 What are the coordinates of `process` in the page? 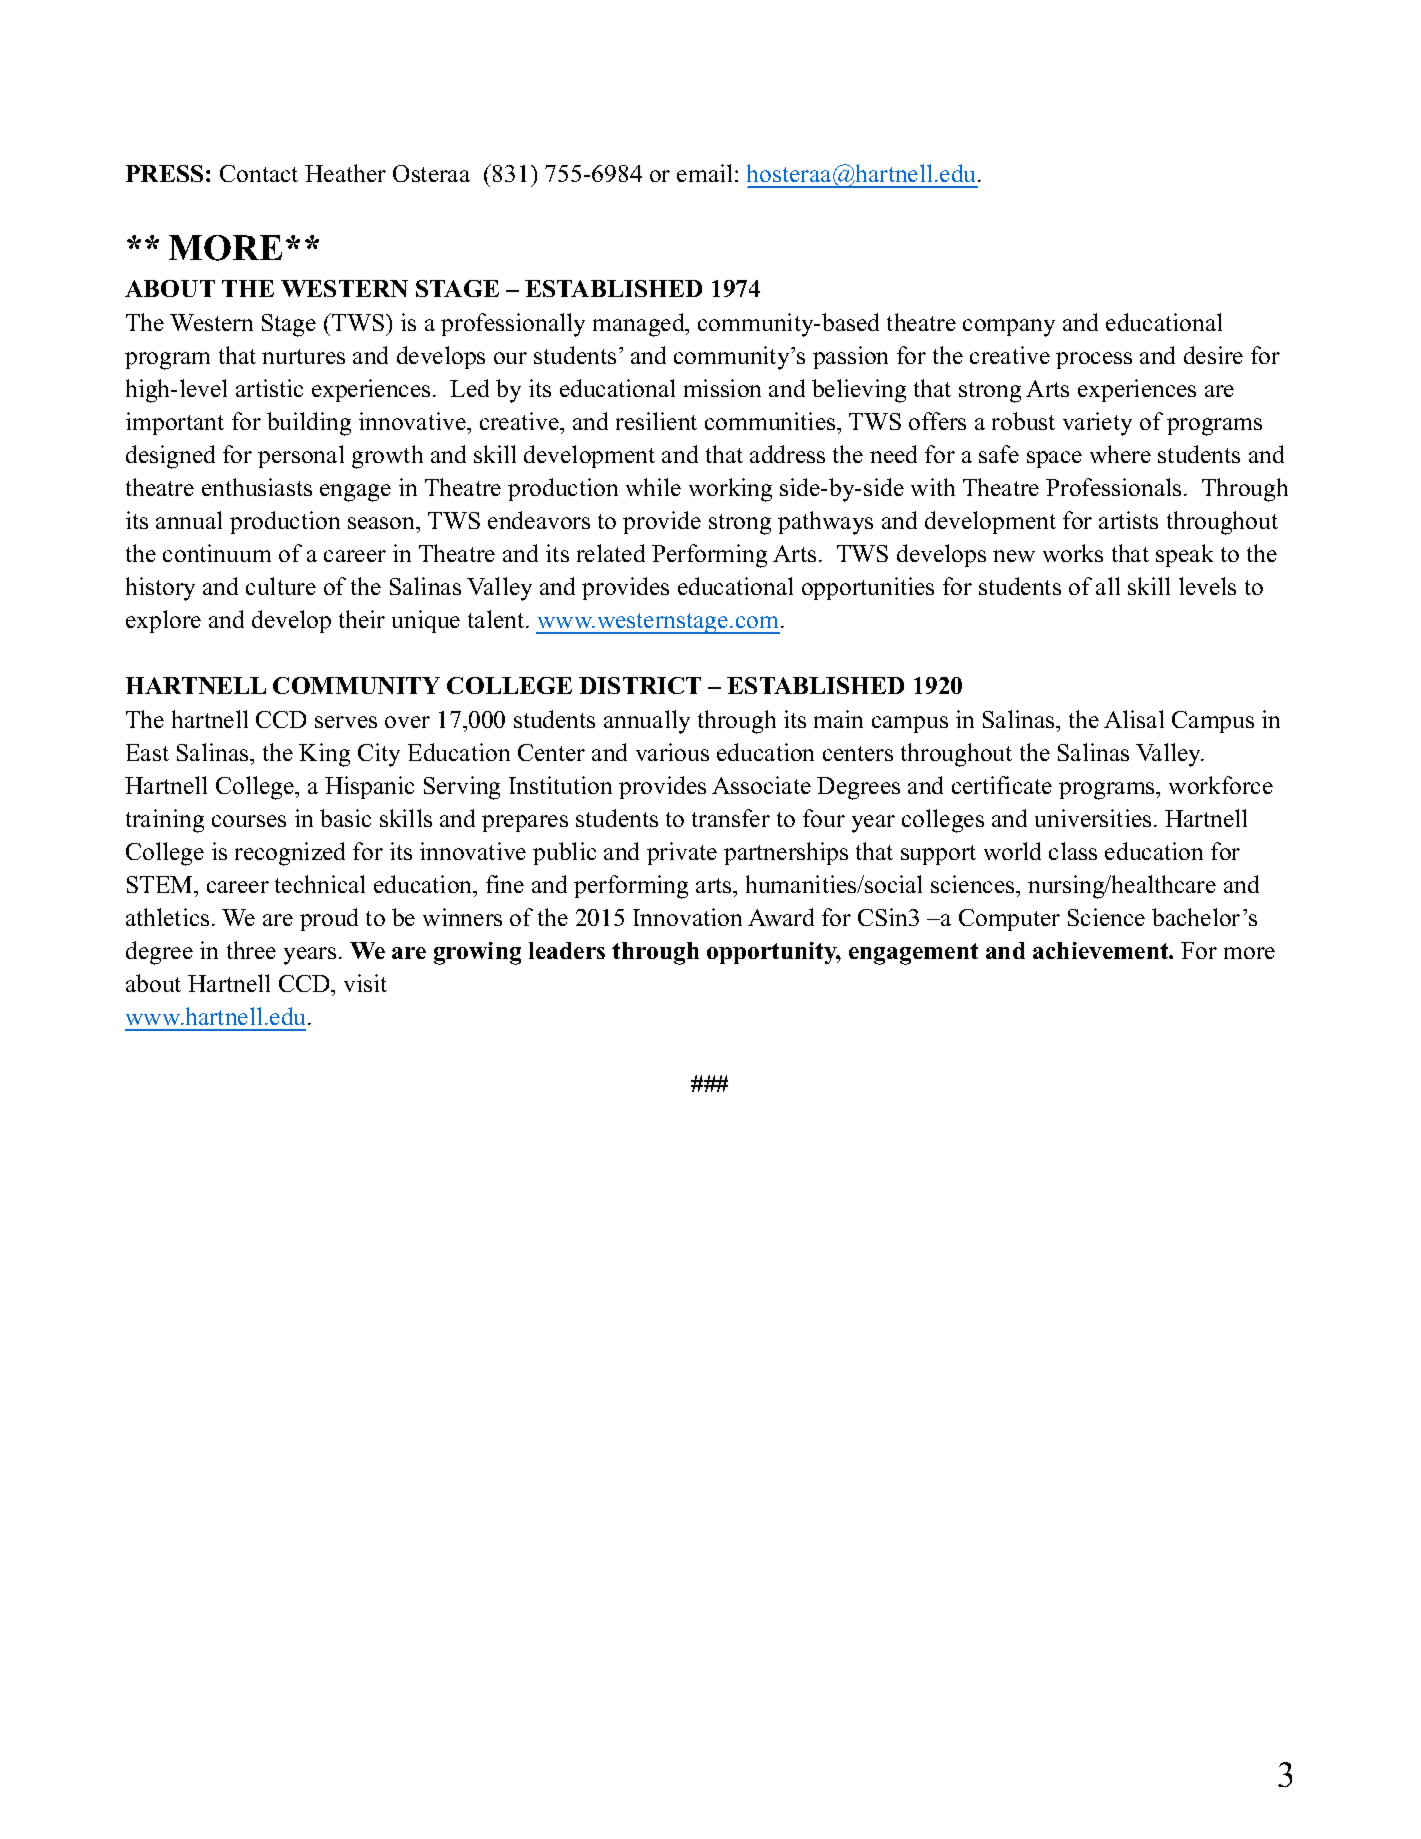 It's located at (1094, 360).
